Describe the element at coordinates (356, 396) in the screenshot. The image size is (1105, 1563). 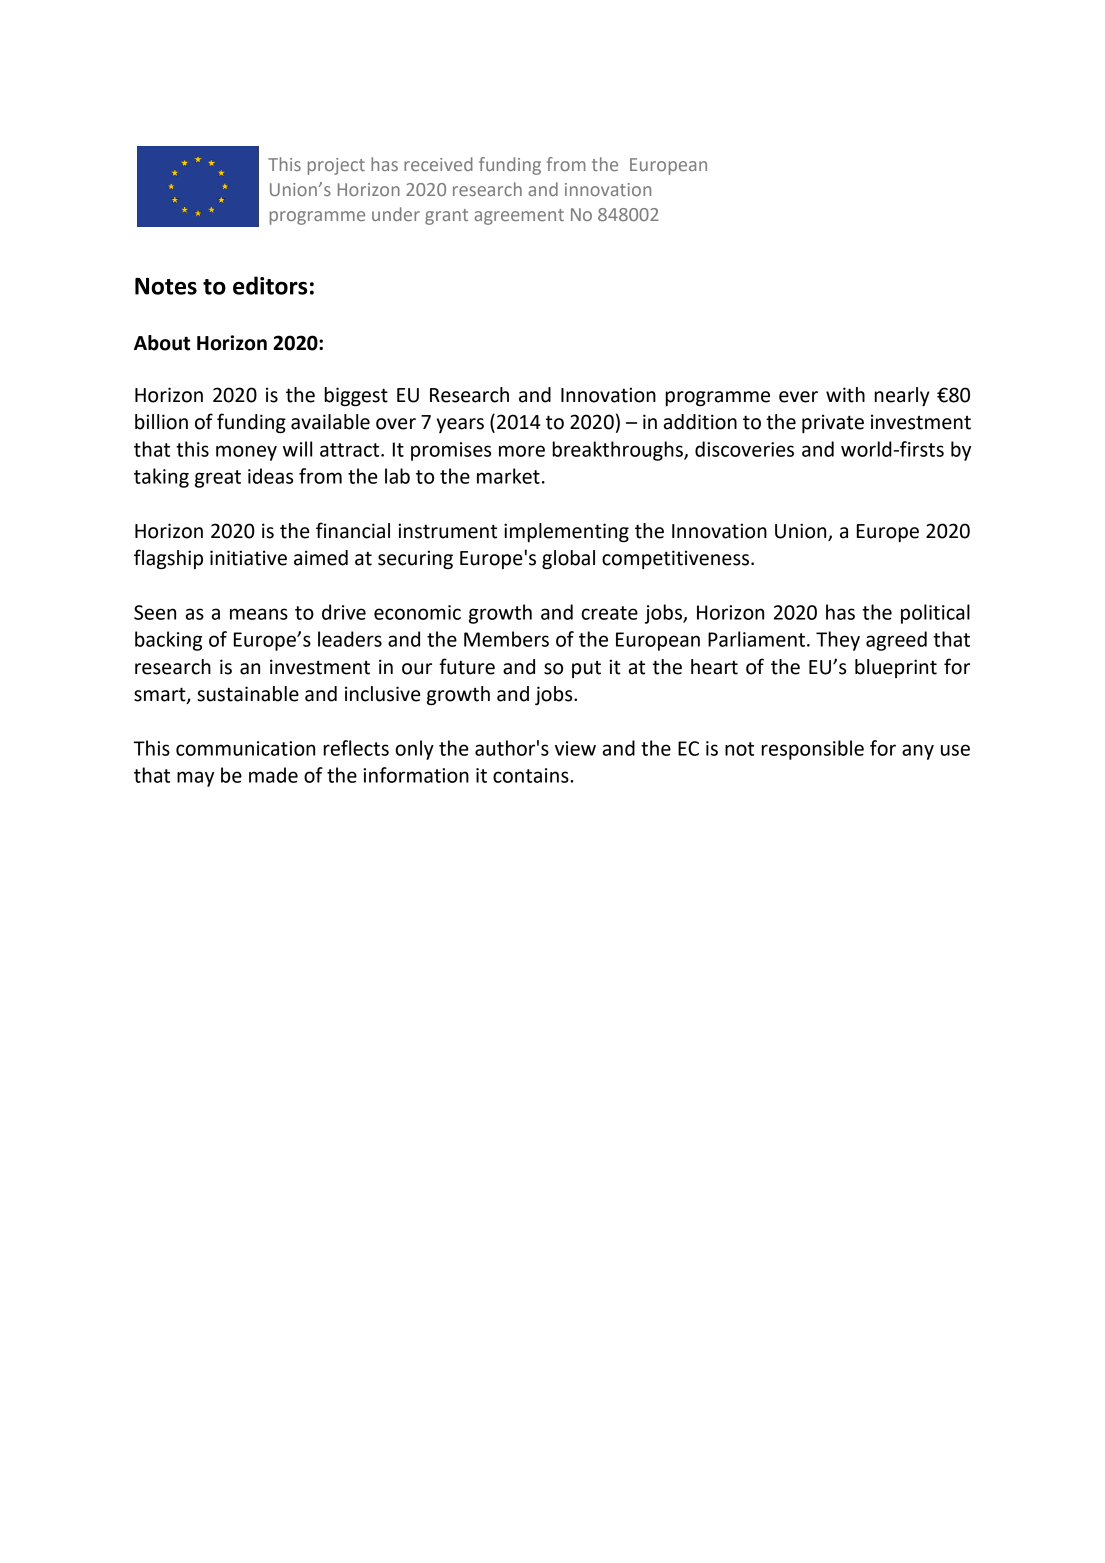
I see `biggest` at that location.
